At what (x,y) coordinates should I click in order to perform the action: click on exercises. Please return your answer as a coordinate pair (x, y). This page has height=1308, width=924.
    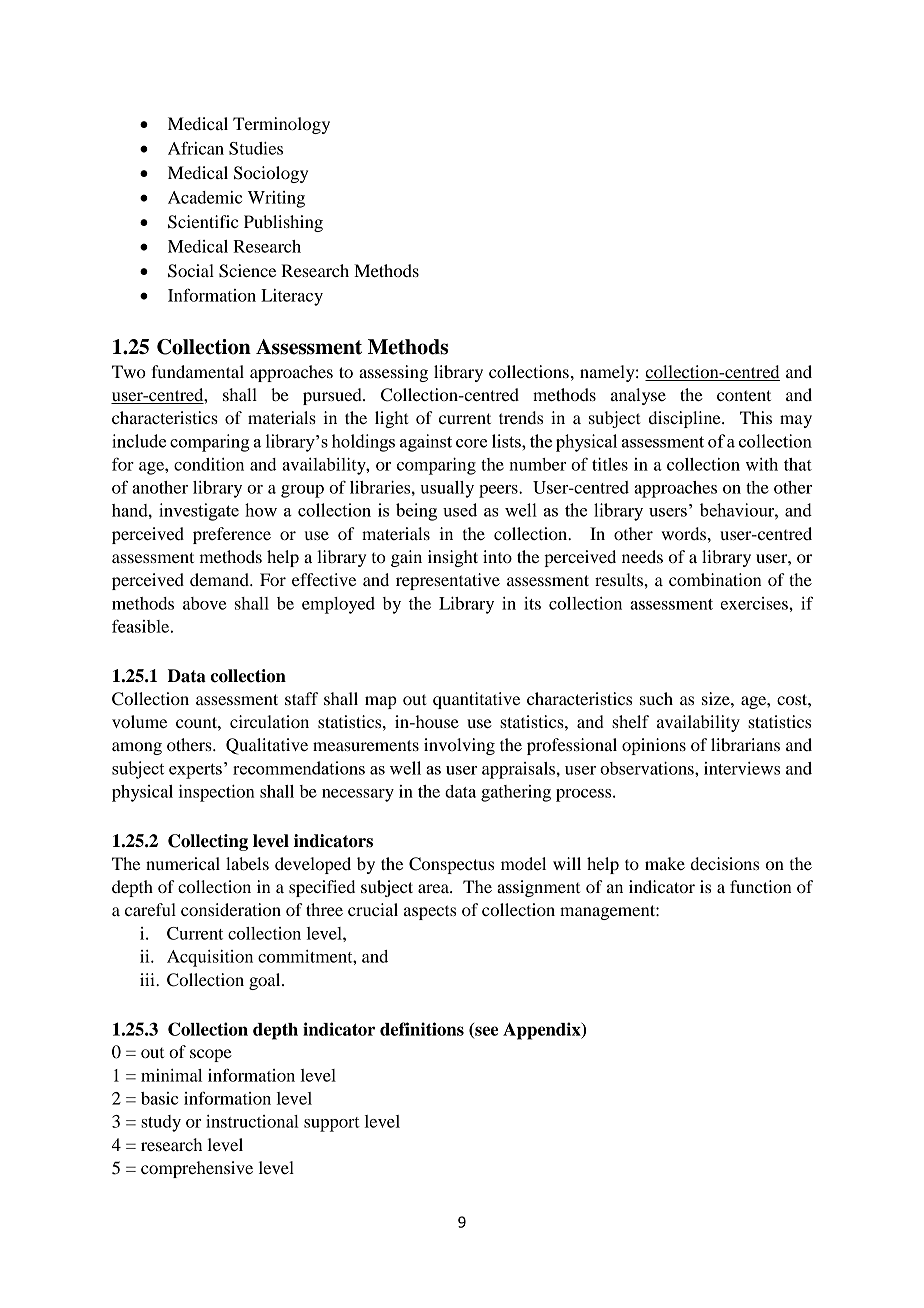
    Looking at the image, I should click on (755, 603).
